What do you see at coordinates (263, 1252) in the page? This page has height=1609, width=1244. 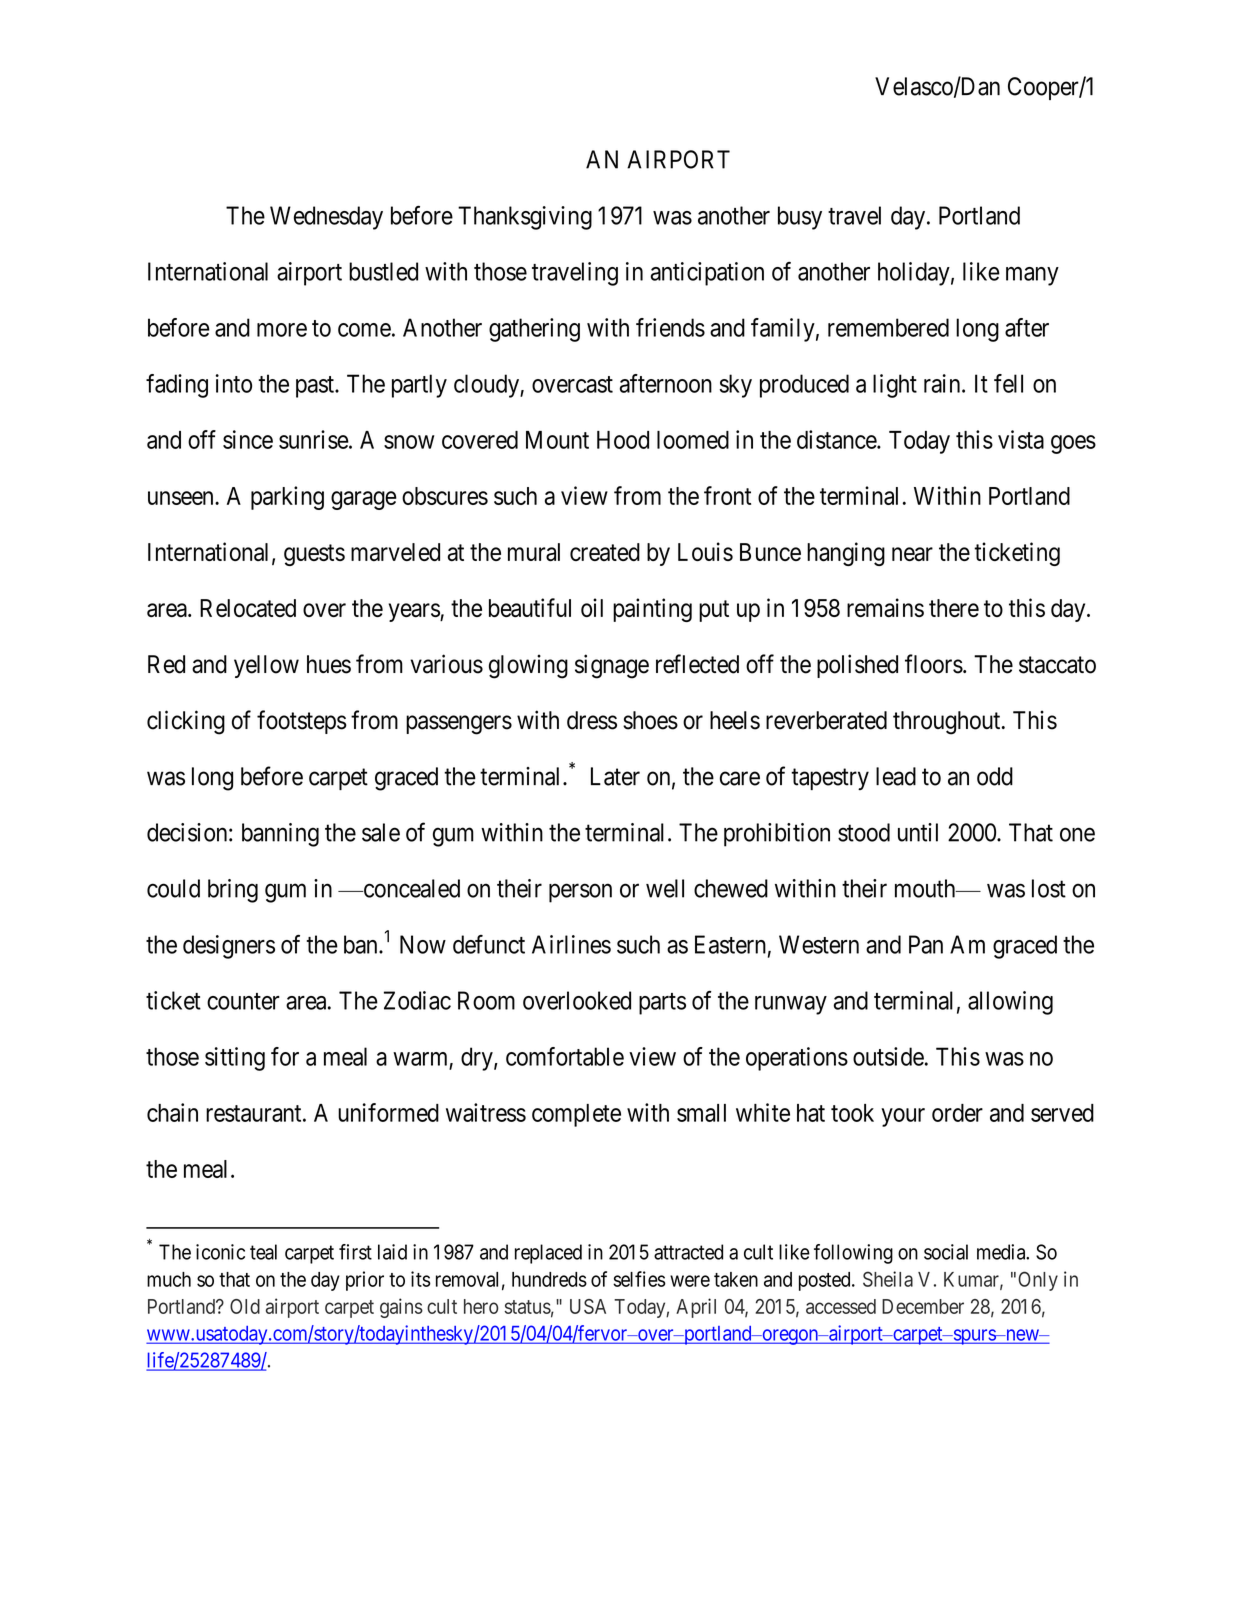 I see `teal` at bounding box center [263, 1252].
